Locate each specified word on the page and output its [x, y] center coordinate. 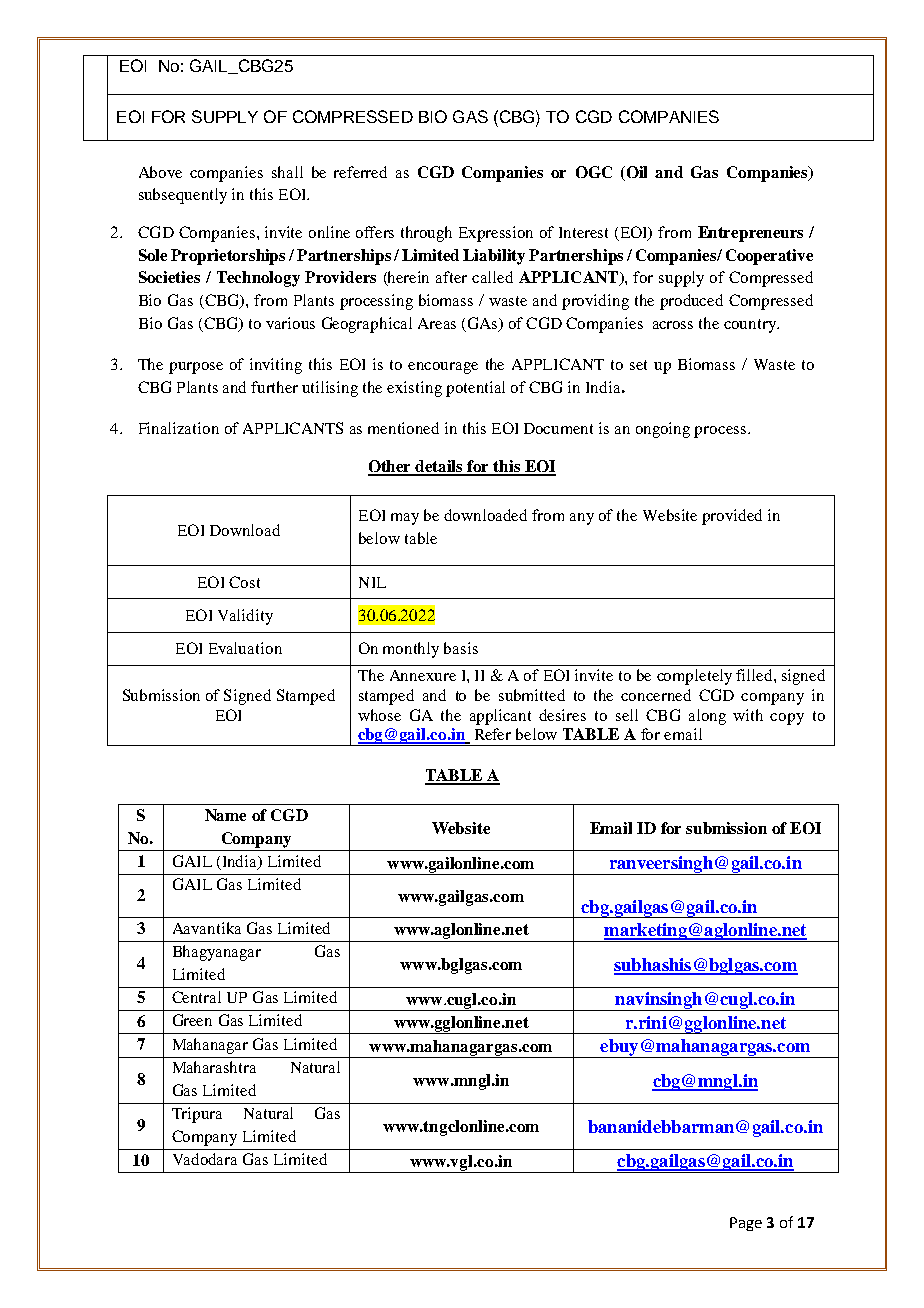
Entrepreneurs [750, 234]
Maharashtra [214, 1067]
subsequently [183, 196]
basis [461, 648]
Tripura [197, 1115]
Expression [496, 234]
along [707, 717]
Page [746, 1224]
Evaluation [245, 648]
